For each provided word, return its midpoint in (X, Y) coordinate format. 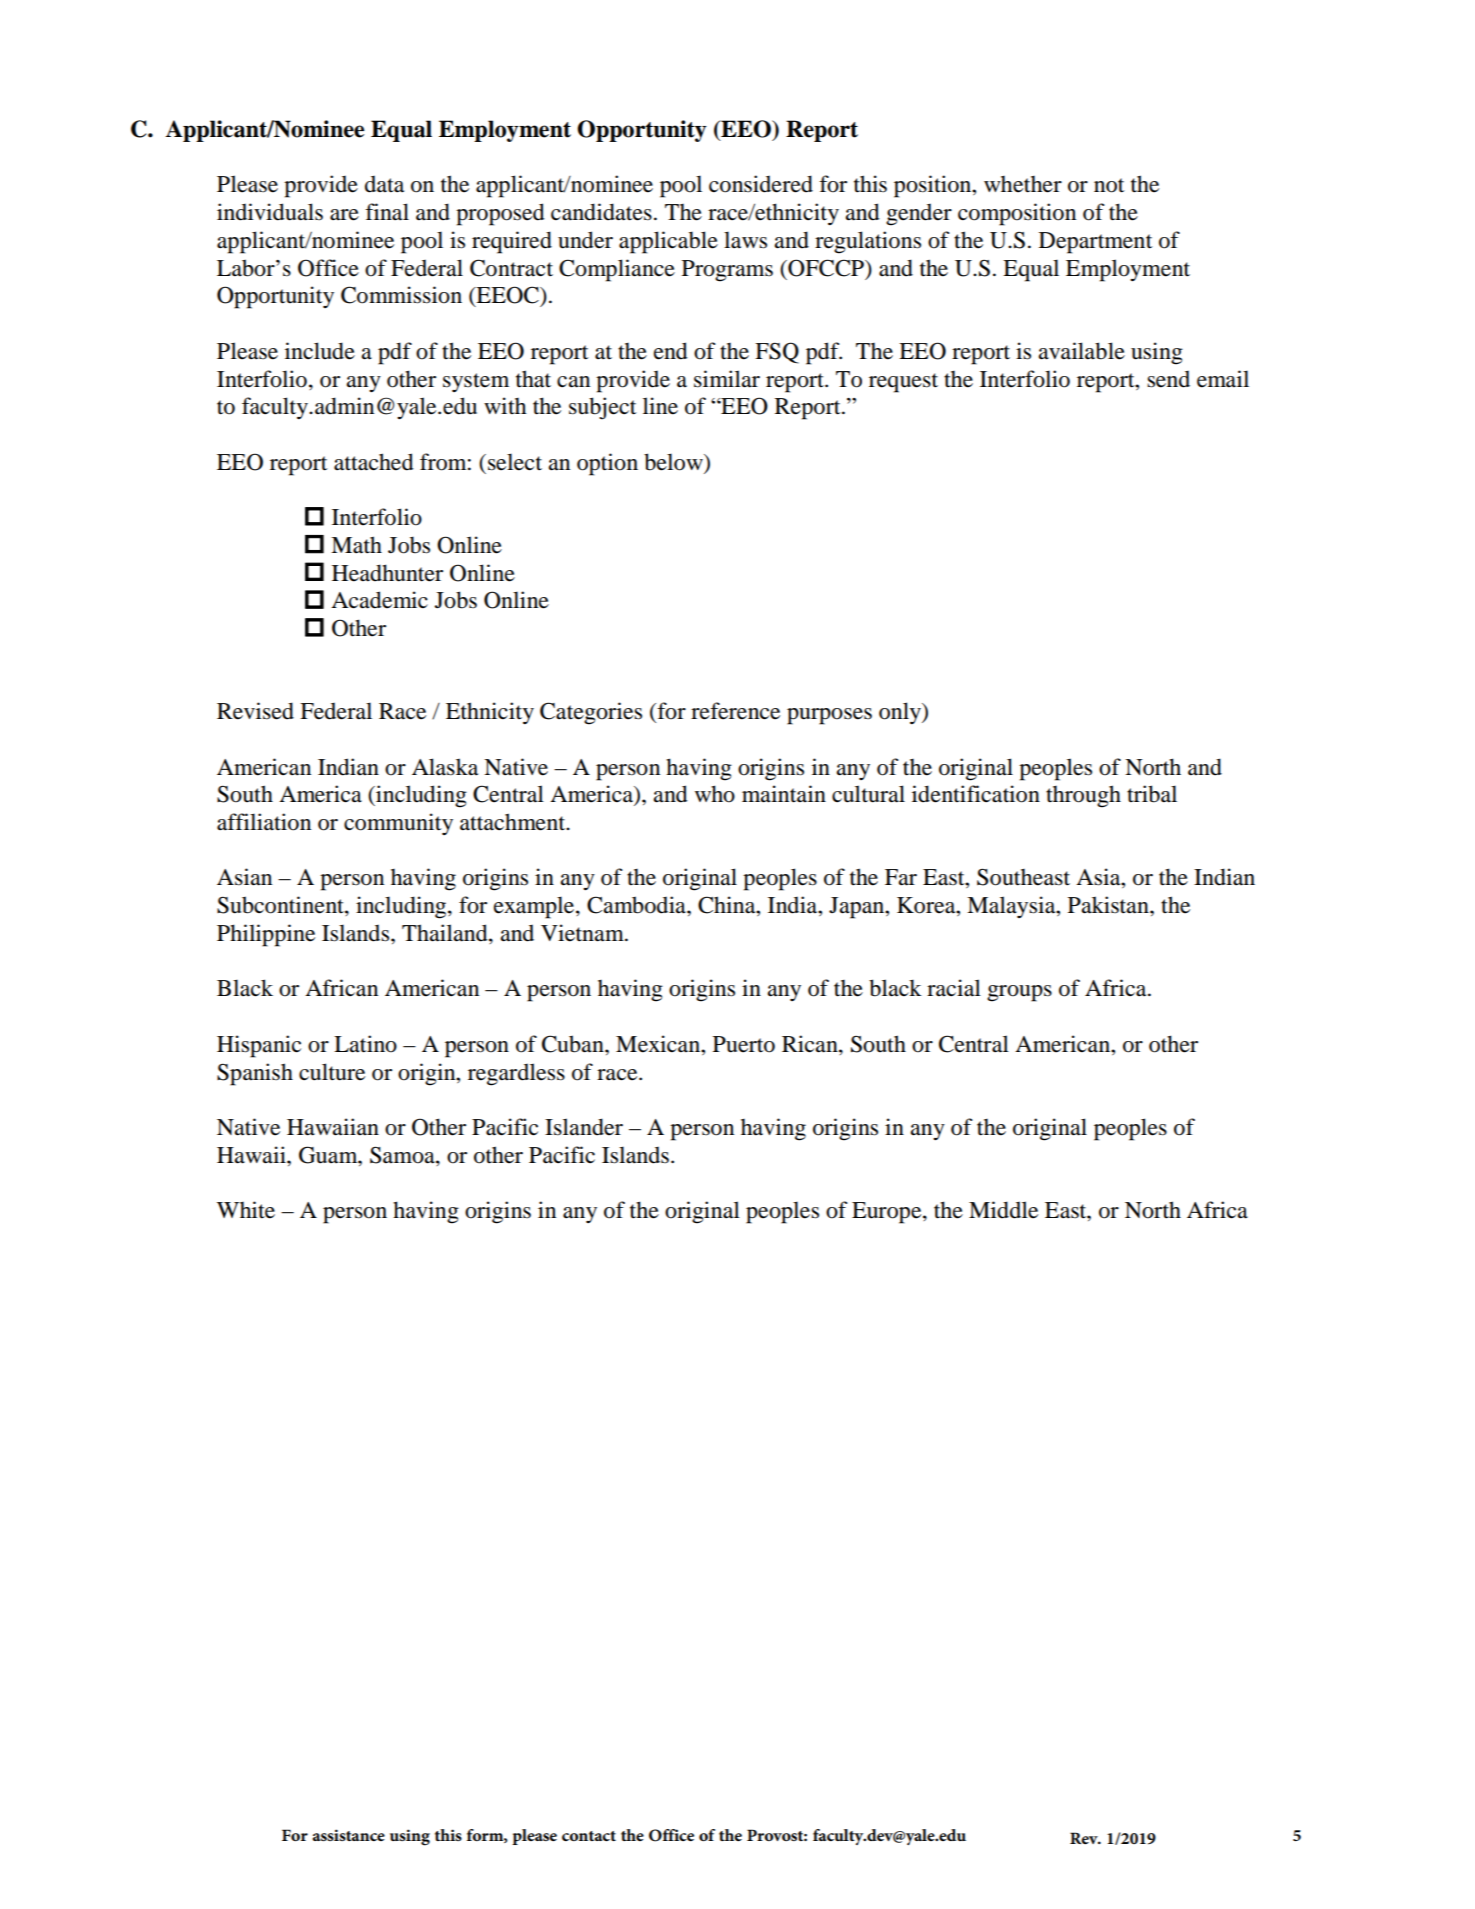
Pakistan (1109, 905)
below (674, 463)
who (715, 794)
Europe (888, 1213)
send (1168, 379)
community (398, 824)
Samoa (403, 1155)
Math (356, 545)
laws (745, 240)
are (344, 215)
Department (1095, 243)
